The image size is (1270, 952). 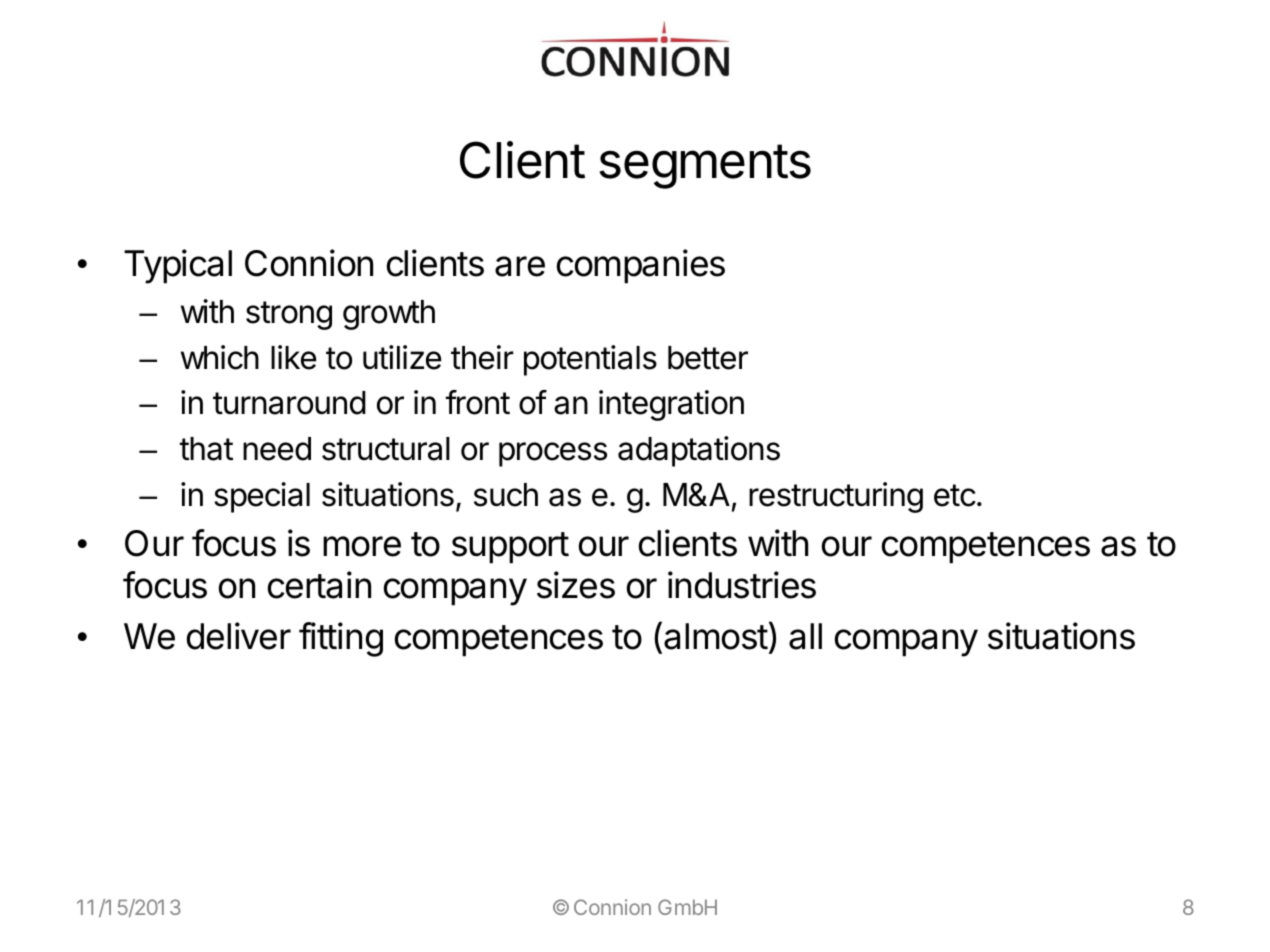 What do you see at coordinates (641, 266) in the document?
I see `companies` at bounding box center [641, 266].
